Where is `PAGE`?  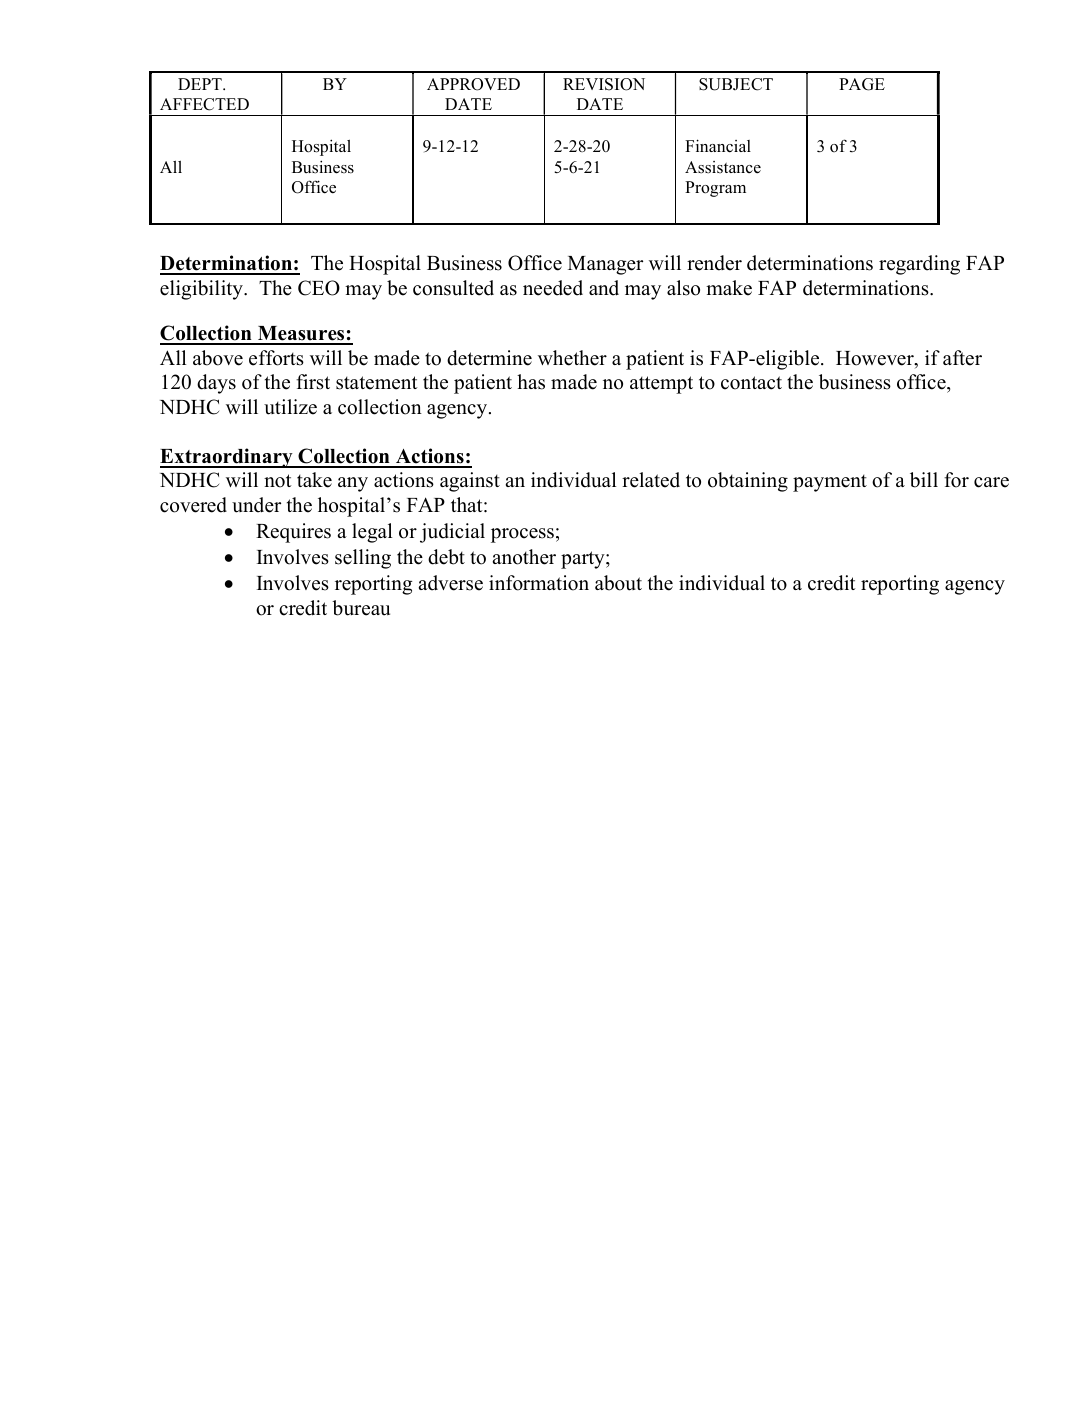 PAGE is located at coordinates (862, 84).
